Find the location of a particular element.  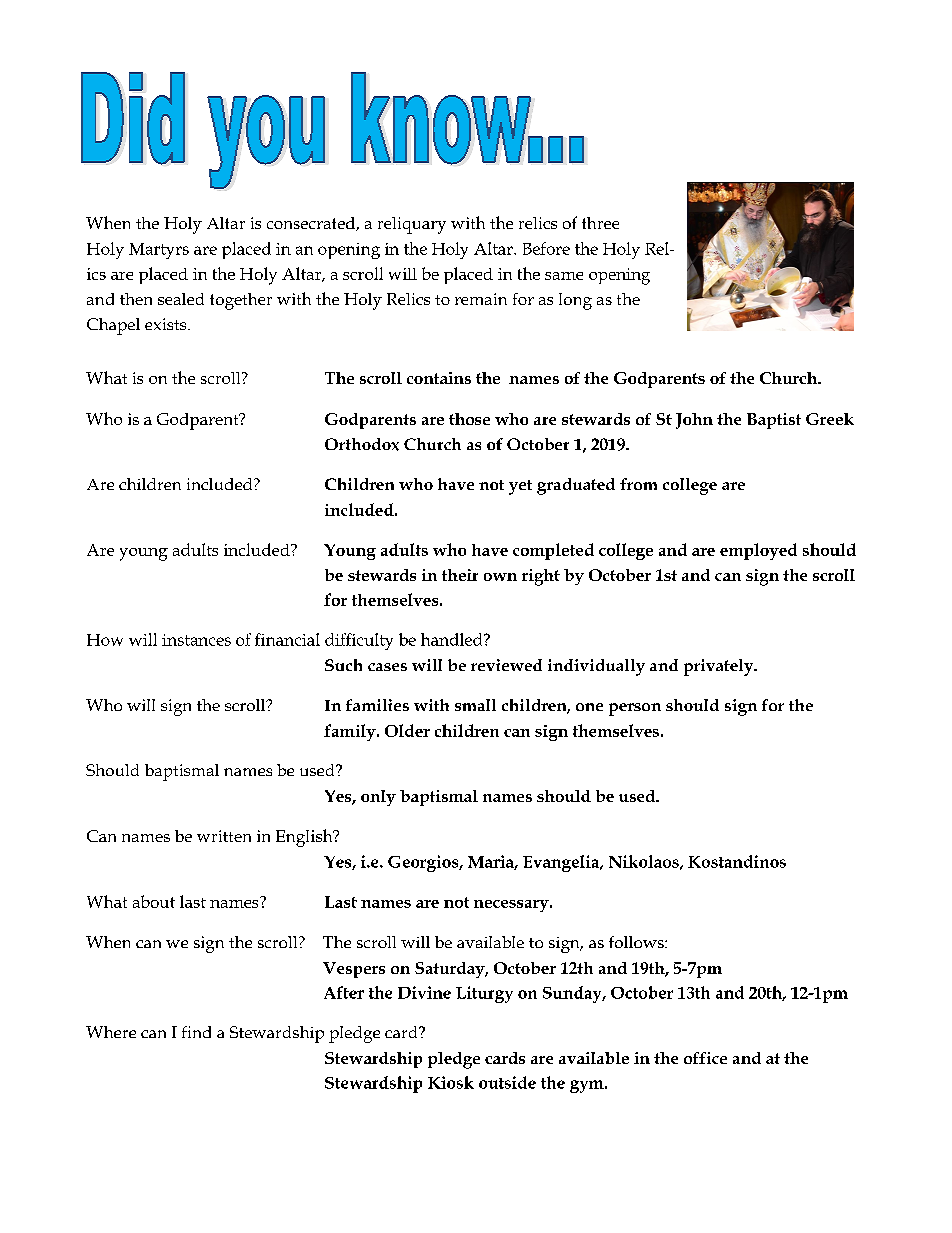

about is located at coordinates (154, 901).
